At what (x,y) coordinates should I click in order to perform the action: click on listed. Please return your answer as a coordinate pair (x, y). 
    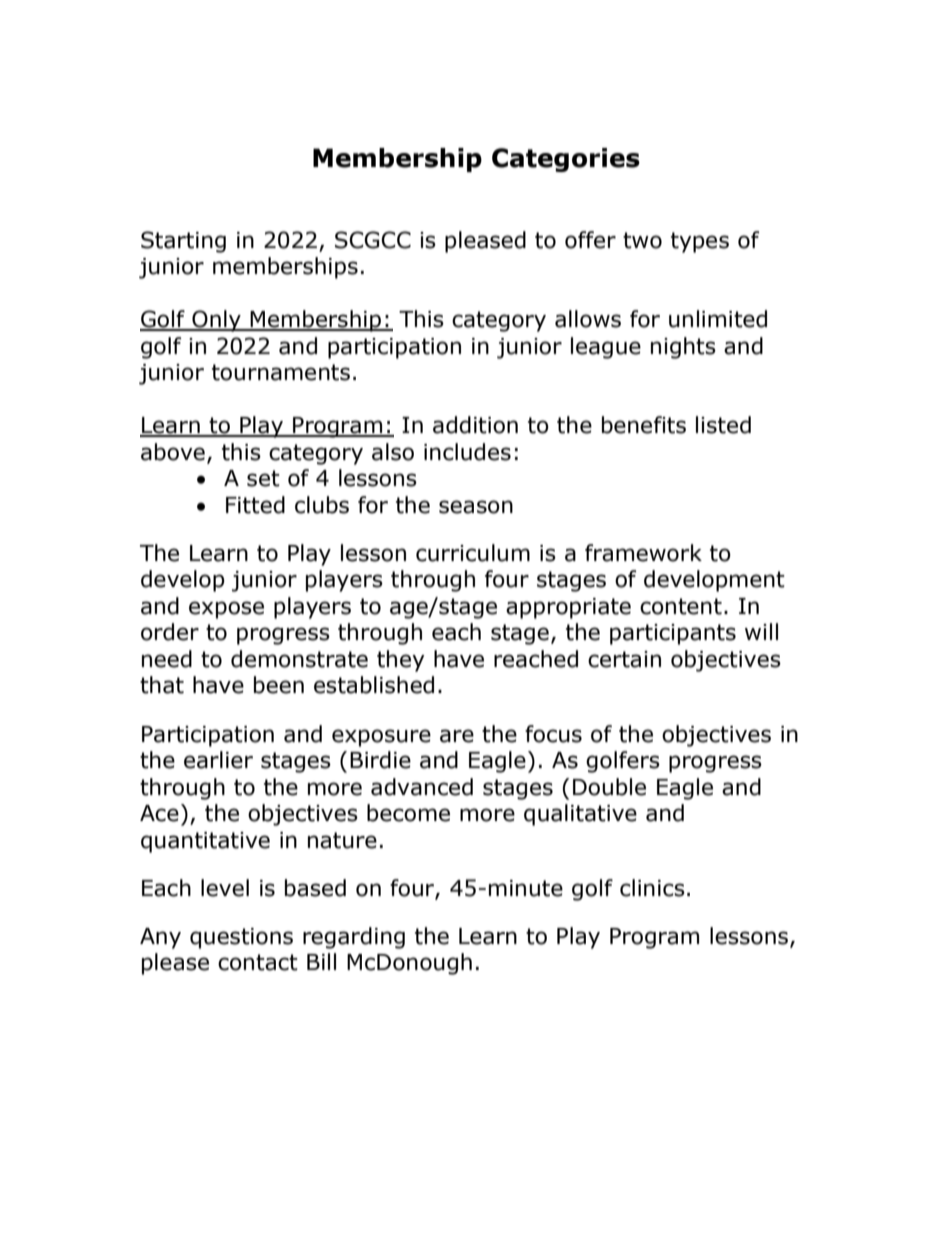
    Looking at the image, I should click on (723, 425).
